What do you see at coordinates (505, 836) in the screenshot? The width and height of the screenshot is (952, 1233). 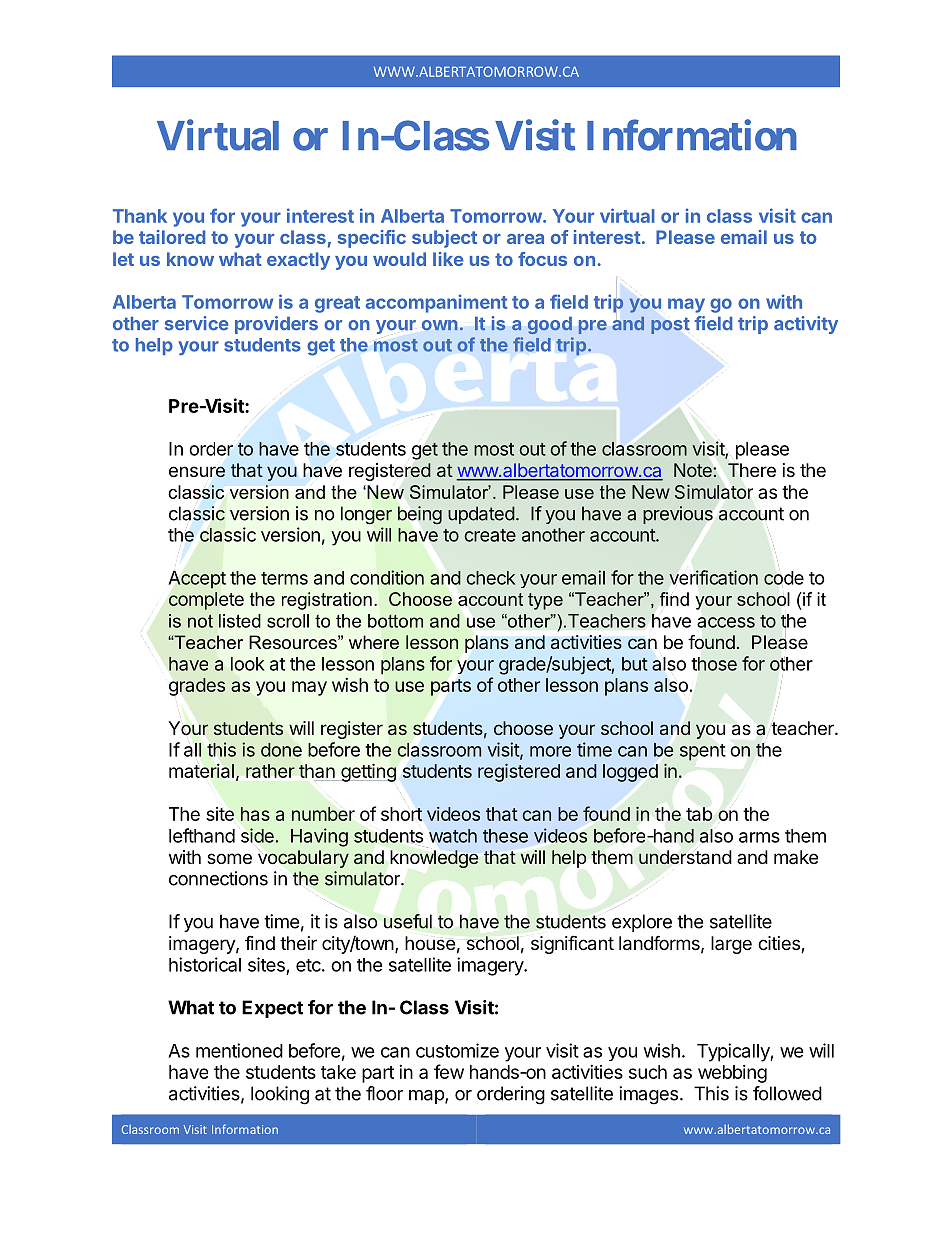 I see `these` at bounding box center [505, 836].
